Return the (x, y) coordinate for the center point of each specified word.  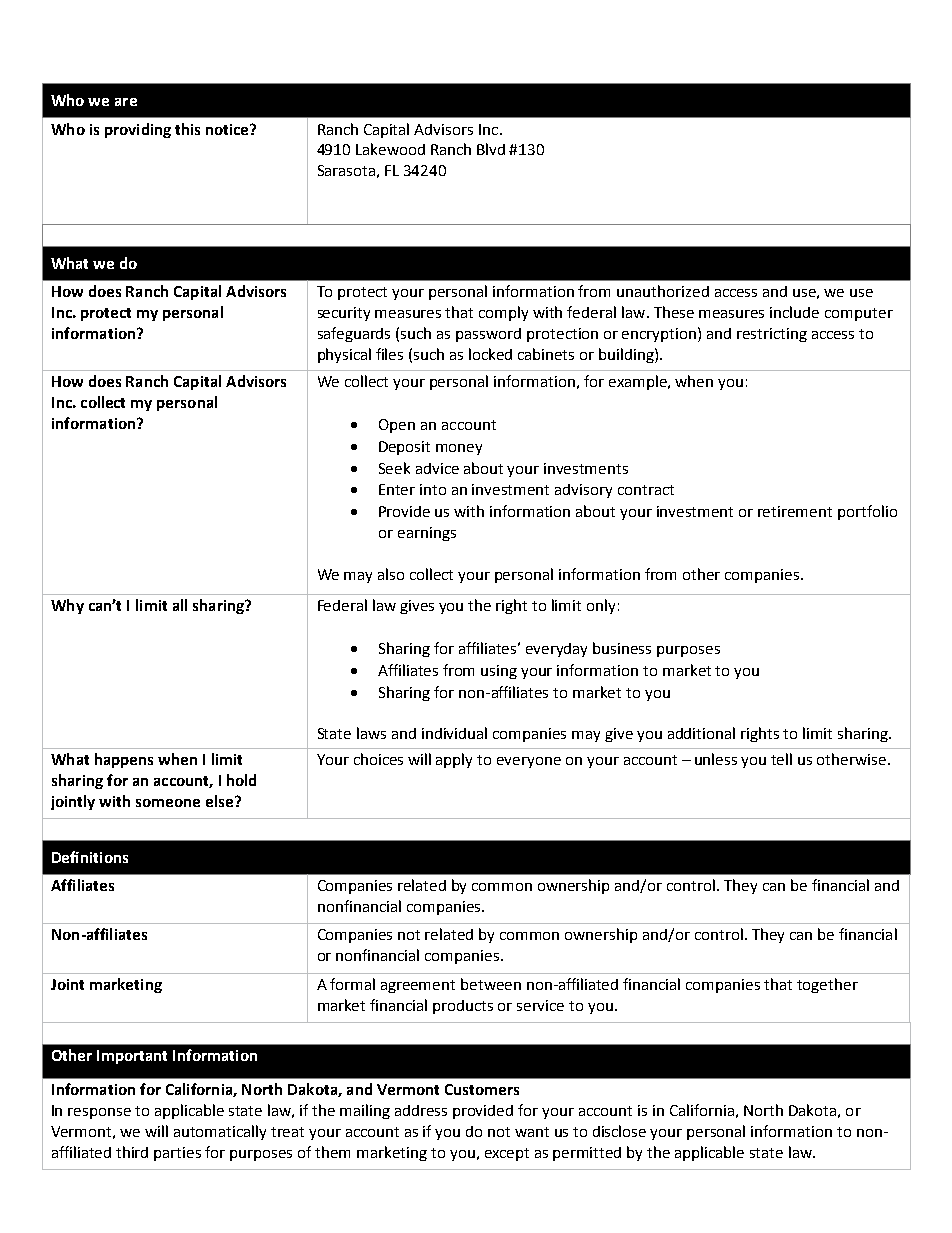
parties (177, 1154)
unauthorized (663, 291)
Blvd (491, 149)
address (421, 1110)
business (622, 648)
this (187, 129)
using (499, 672)
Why (67, 606)
